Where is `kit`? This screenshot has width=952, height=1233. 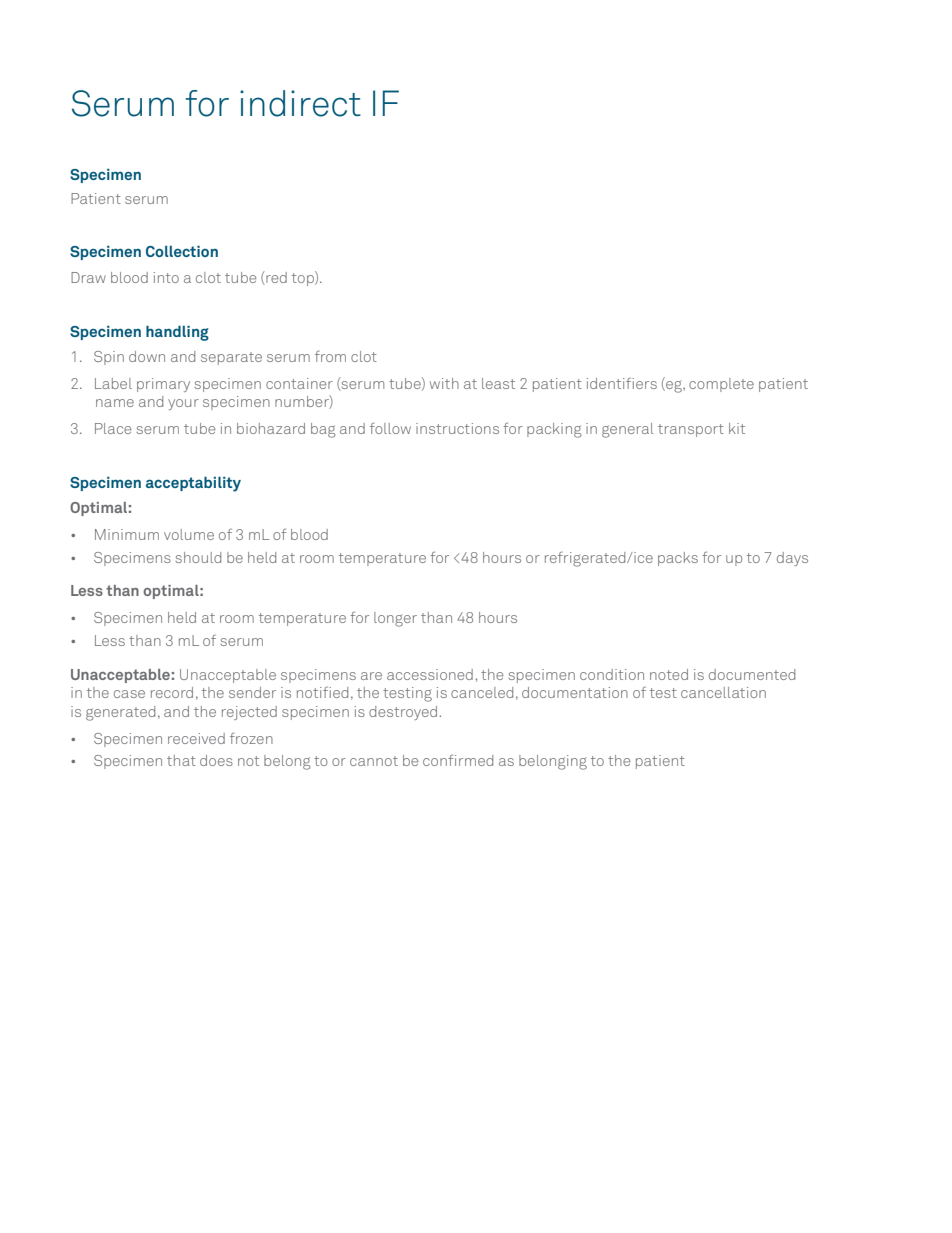 kit is located at coordinates (737, 428).
